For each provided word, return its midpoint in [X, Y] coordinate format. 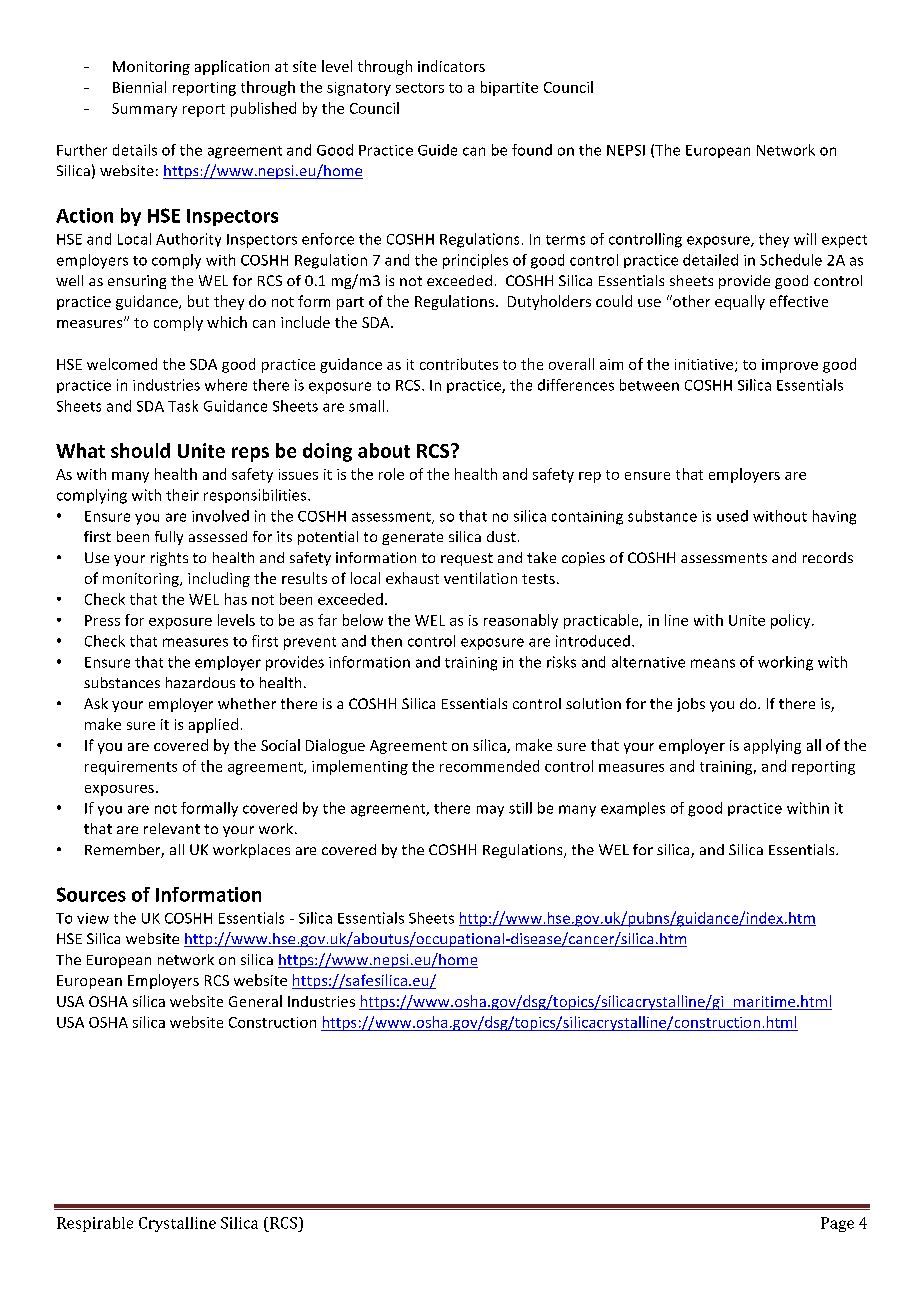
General [255, 1001]
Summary [144, 110]
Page [837, 1224]
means [713, 663]
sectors [420, 88]
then [386, 641]
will [805, 239]
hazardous [200, 682]
